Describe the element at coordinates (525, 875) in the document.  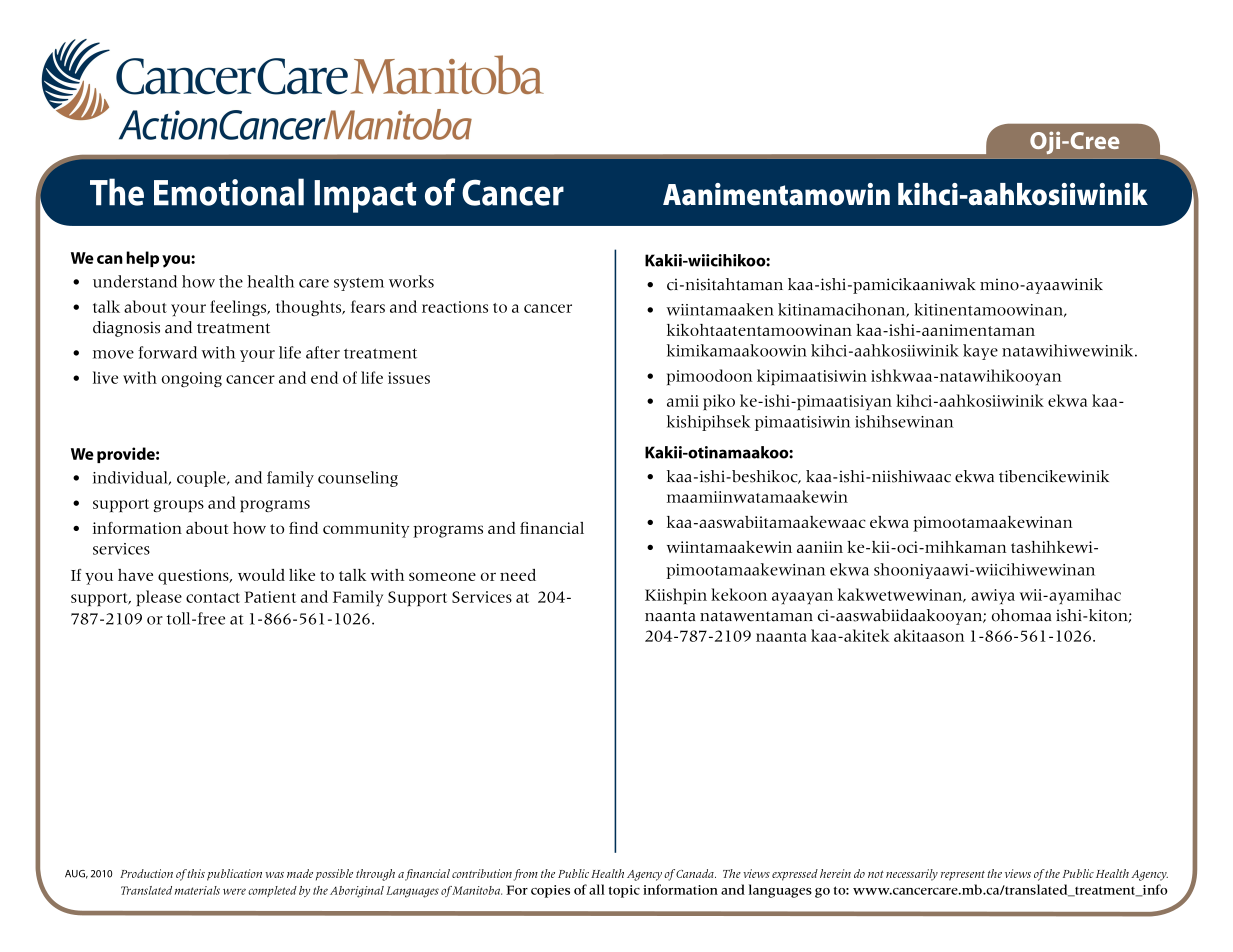
I see `from` at that location.
